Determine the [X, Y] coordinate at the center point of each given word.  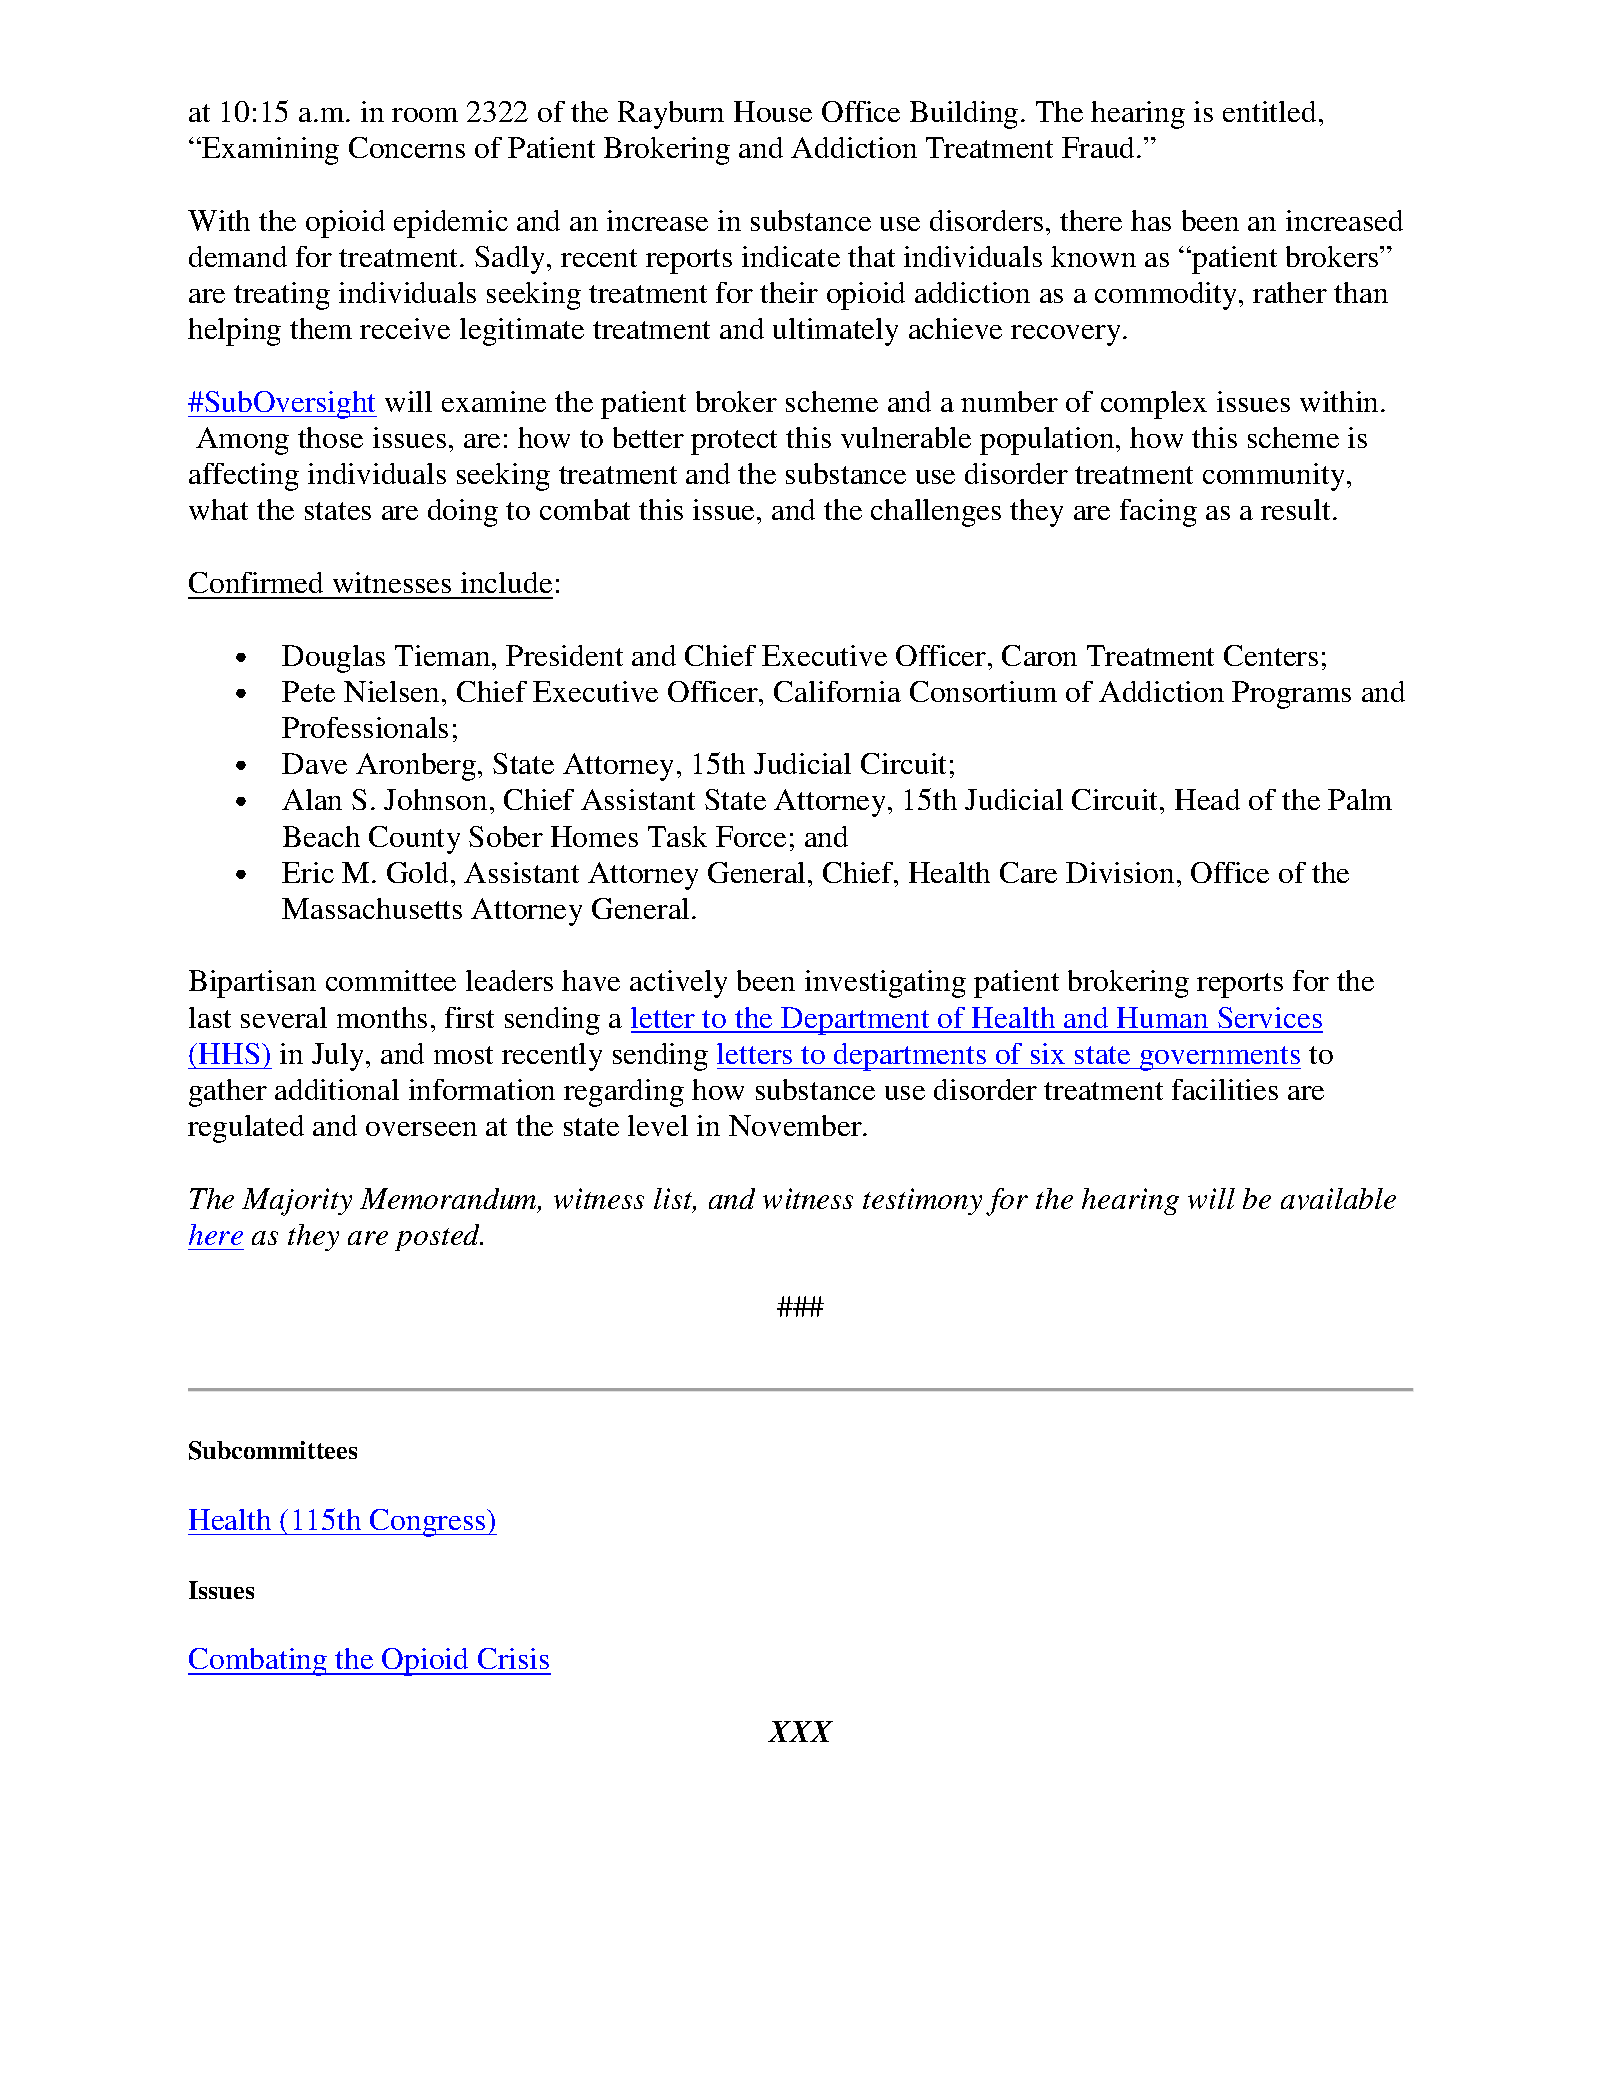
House [773, 111]
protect [734, 442]
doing [463, 513]
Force [751, 836]
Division [1120, 872]
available [1338, 1199]
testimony [922, 1201]
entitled [1269, 111]
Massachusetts [372, 908]
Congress [428, 1523]
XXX [800, 1731]
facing [1158, 513]
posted [439, 1237]
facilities [1225, 1089]
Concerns [407, 147]
